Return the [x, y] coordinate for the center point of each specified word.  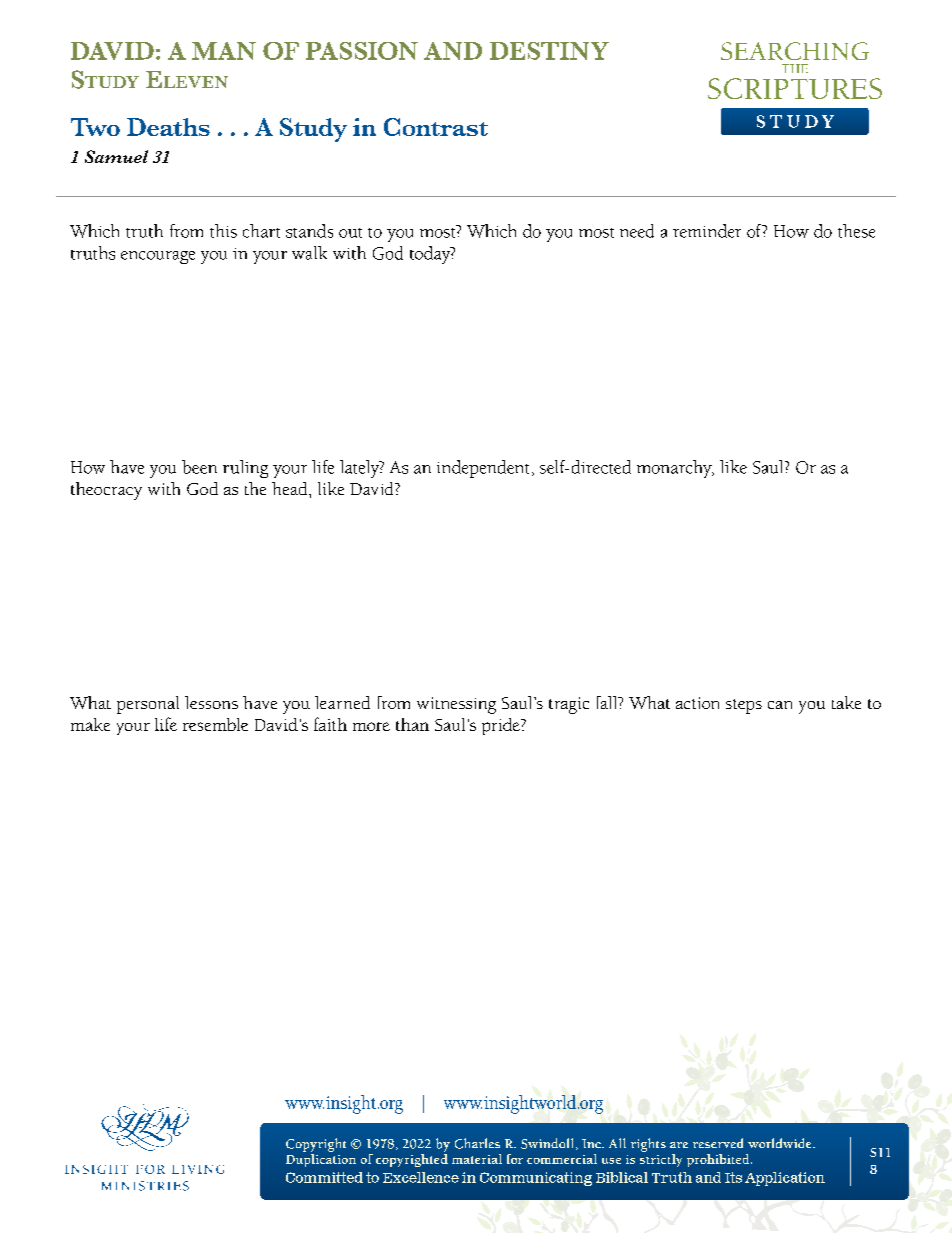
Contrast [436, 127]
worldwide [781, 1143]
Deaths [168, 127]
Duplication [321, 1159]
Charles [477, 1143]
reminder [707, 231]
